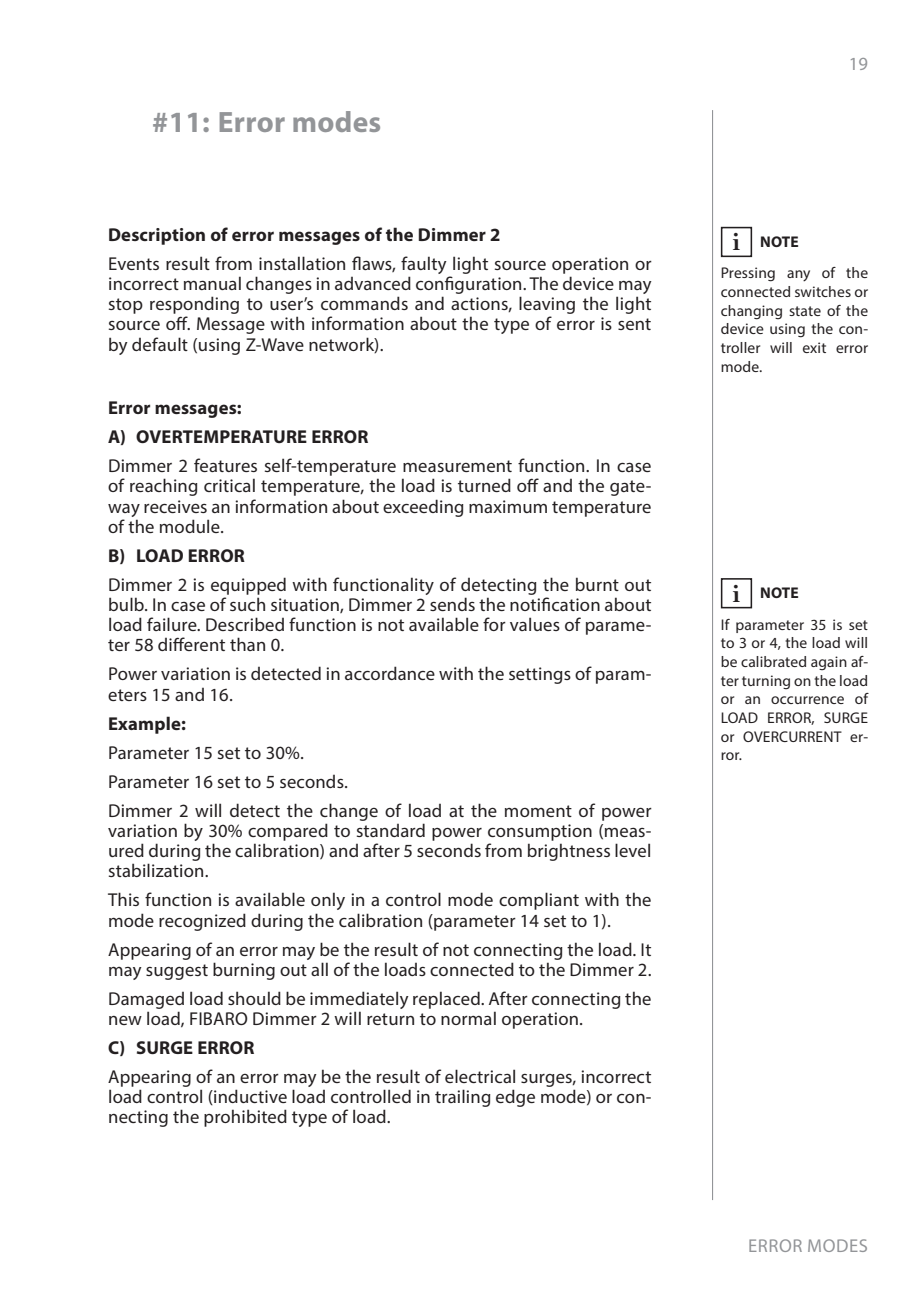 The height and width of the page is (1308, 924). I want to click on inductive, so click(249, 1097).
